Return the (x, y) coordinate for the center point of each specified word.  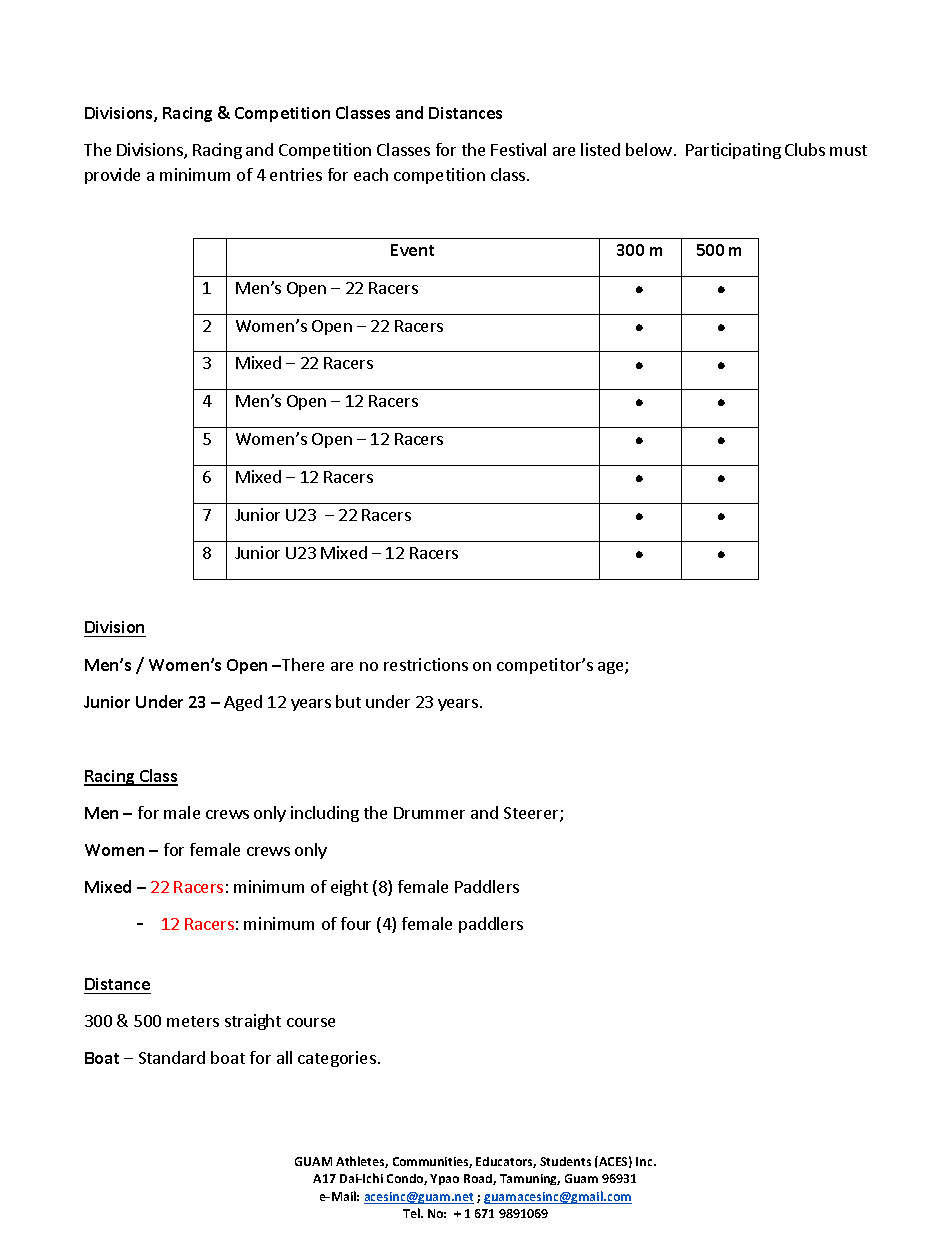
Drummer (429, 813)
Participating (733, 151)
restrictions (426, 664)
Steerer (532, 814)
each (371, 174)
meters (193, 1021)
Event (412, 250)
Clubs (805, 149)
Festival (518, 149)
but (348, 701)
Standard (172, 1057)
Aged (243, 703)
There (302, 664)
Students (565, 1161)
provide (112, 176)
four (356, 923)
